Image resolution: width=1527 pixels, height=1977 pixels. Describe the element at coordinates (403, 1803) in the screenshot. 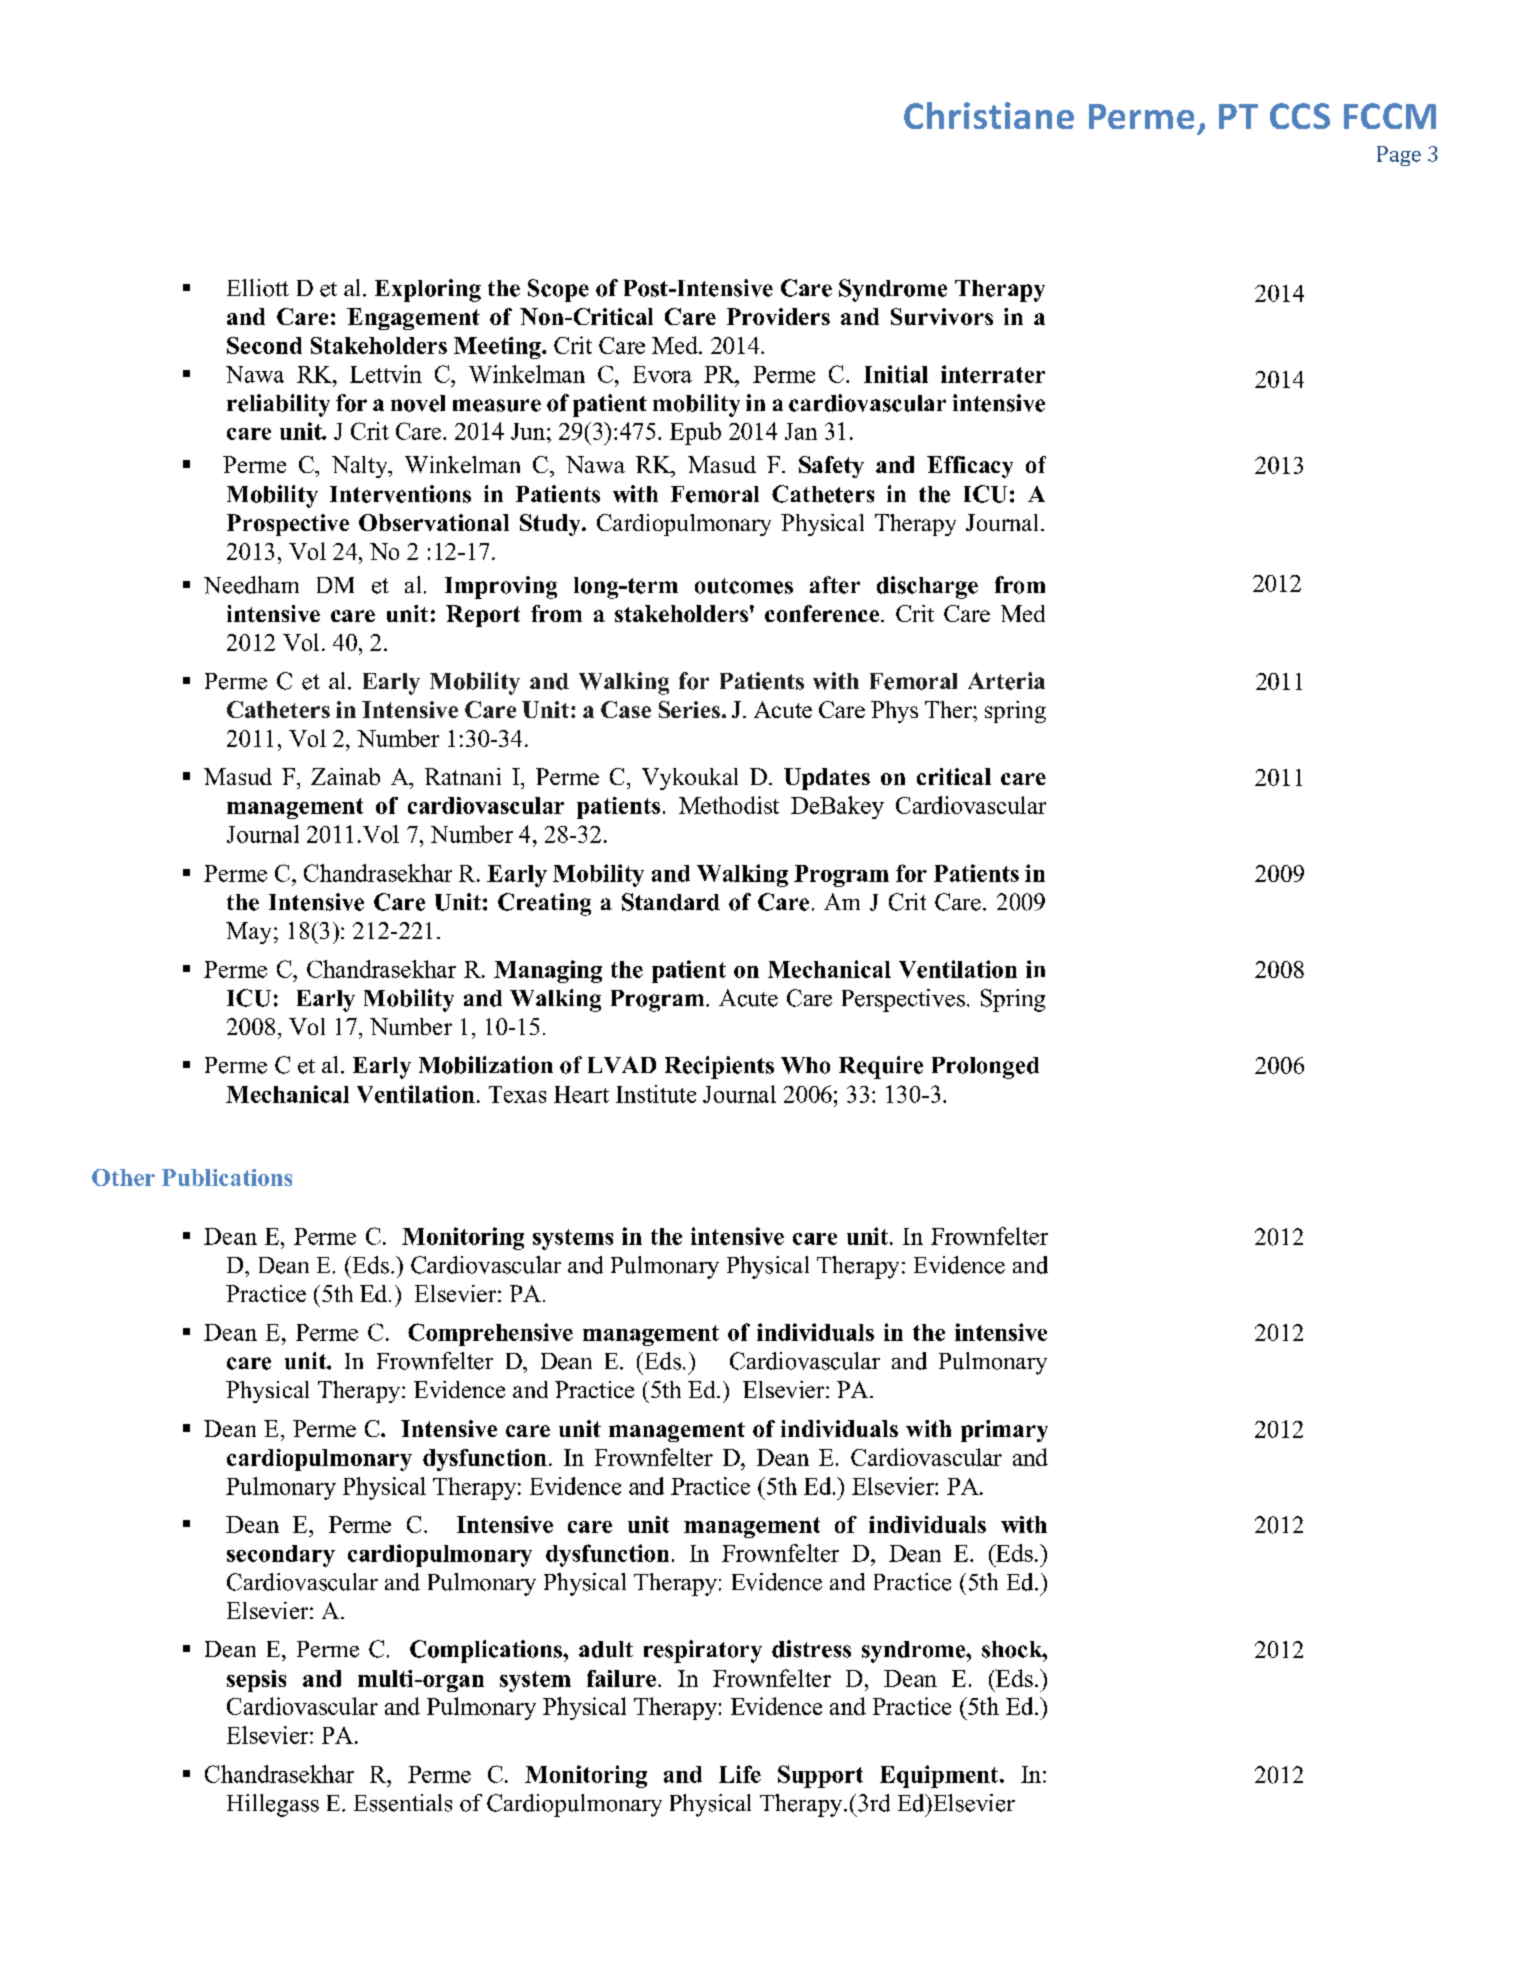

I see `Essentials` at that location.
